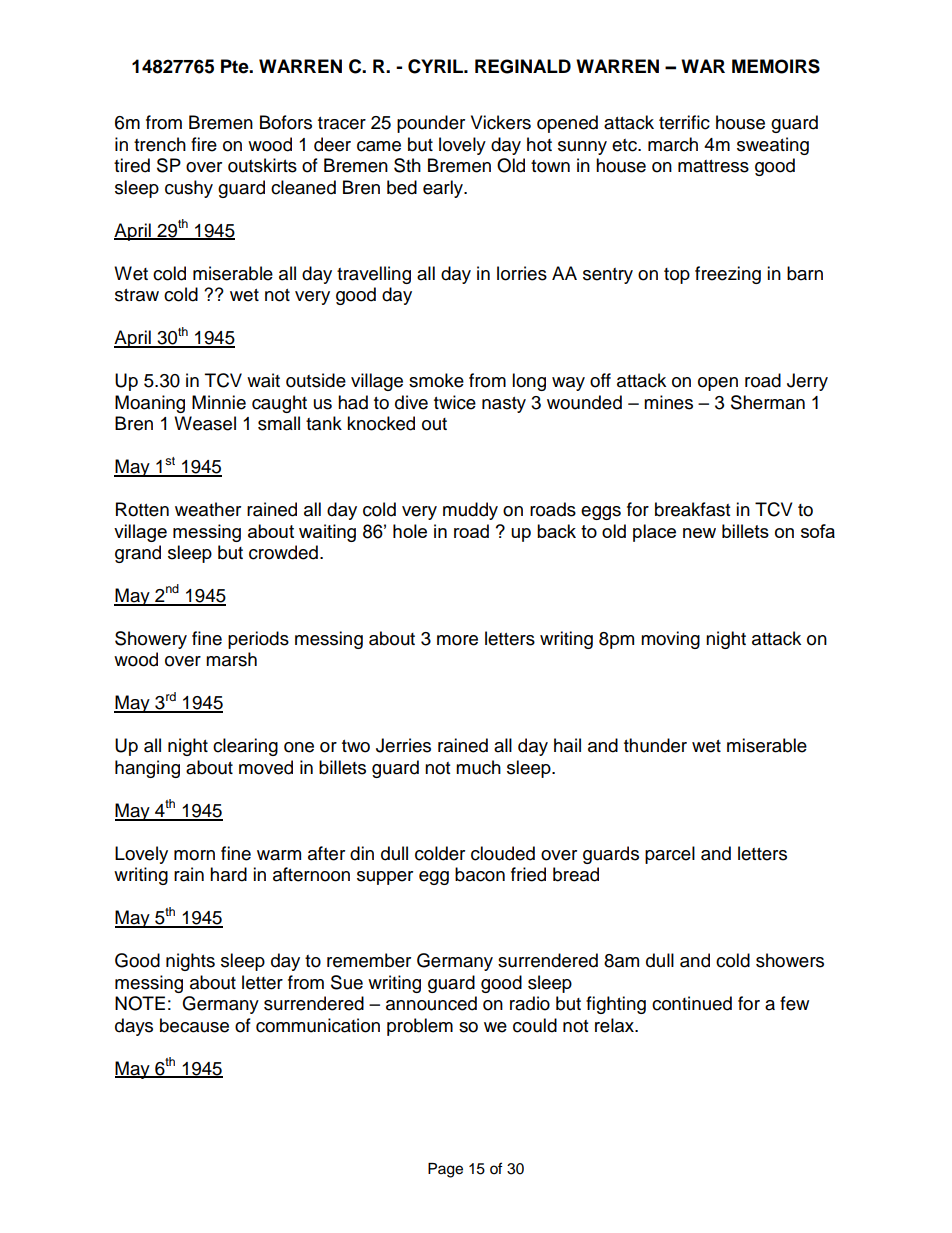 The height and width of the screenshot is (1233, 952). I want to click on twice, so click(455, 402).
